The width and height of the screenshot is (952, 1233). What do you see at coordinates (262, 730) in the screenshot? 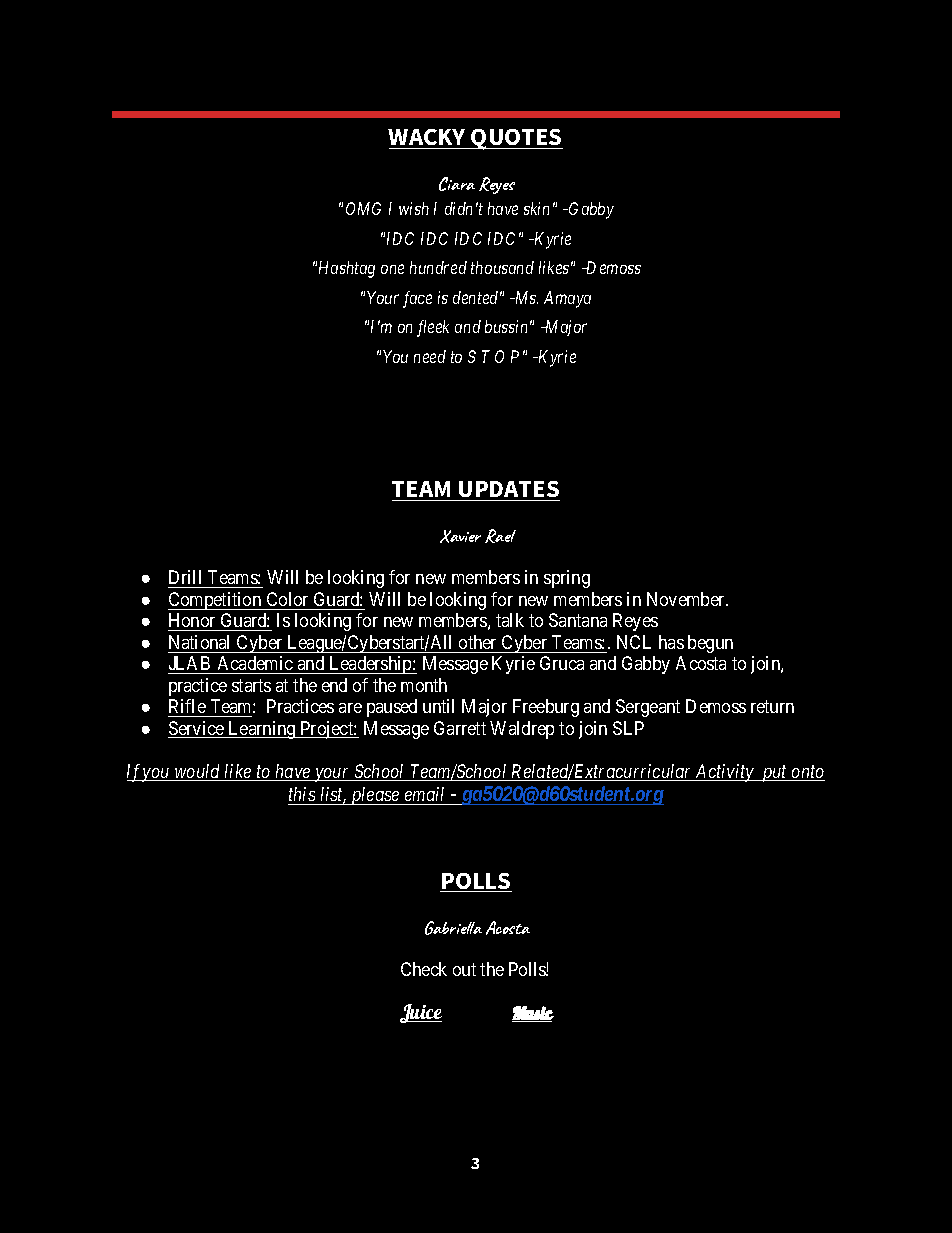
I see `Learning` at bounding box center [262, 730].
